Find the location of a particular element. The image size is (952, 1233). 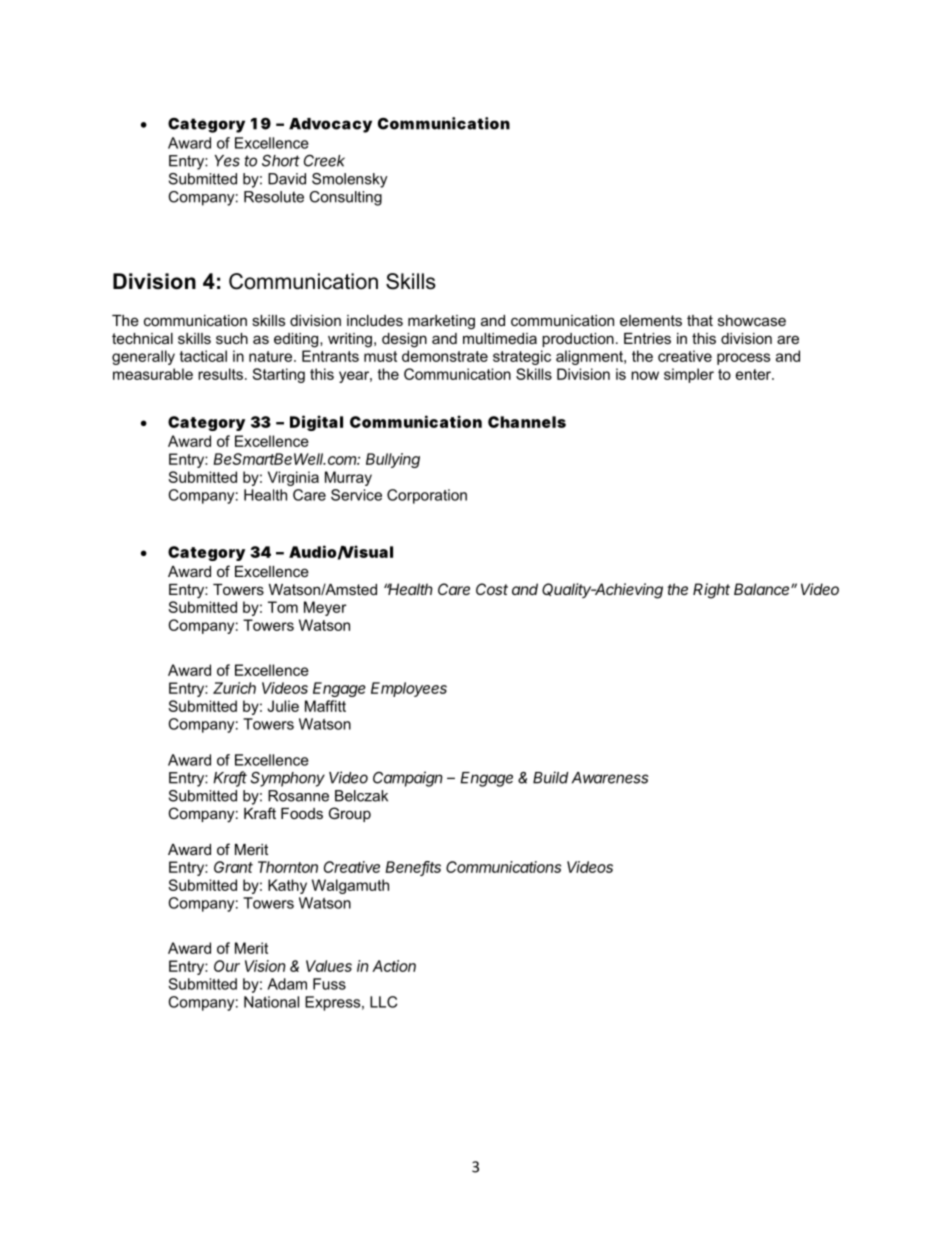

Symphony is located at coordinates (287, 779).
